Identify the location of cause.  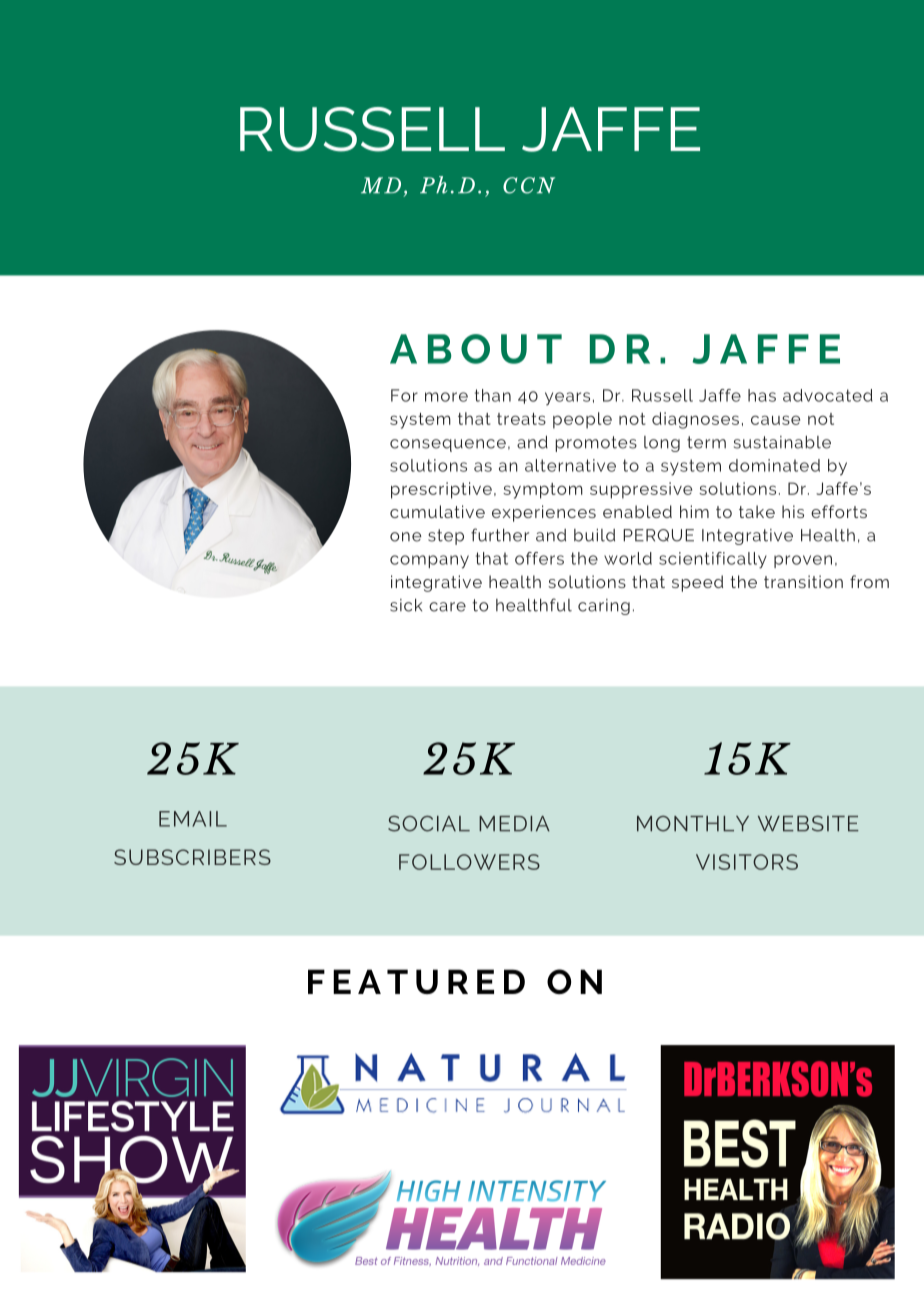
(775, 420).
